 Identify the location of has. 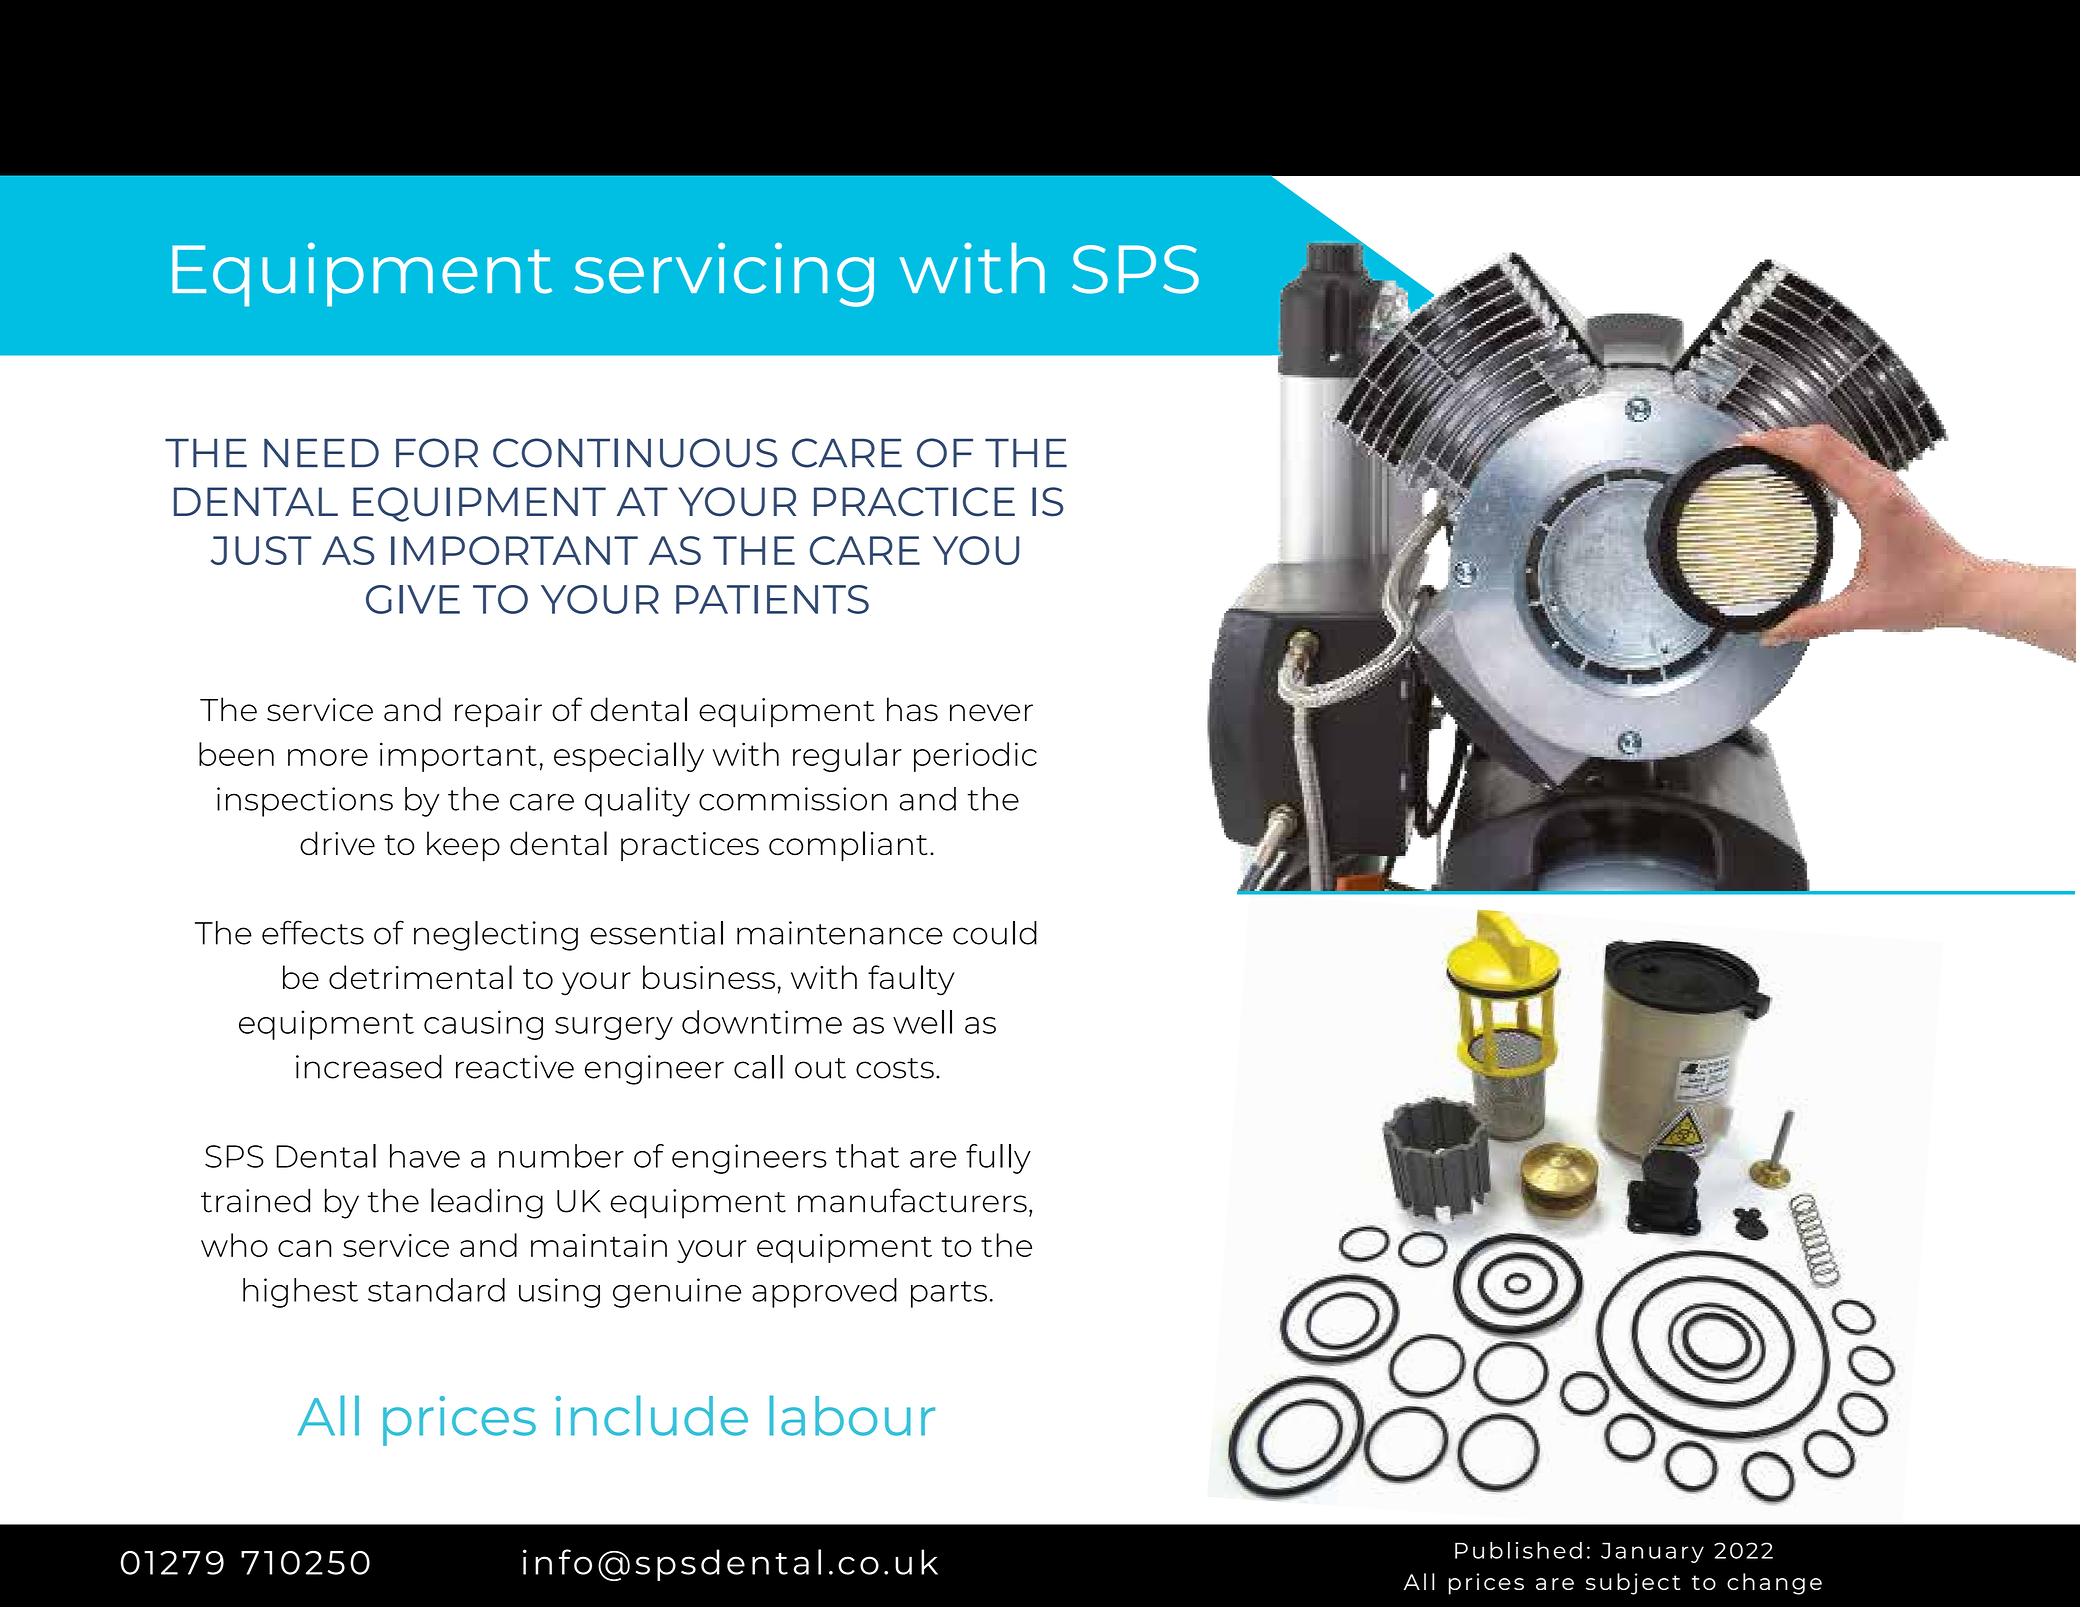
(912, 709).
